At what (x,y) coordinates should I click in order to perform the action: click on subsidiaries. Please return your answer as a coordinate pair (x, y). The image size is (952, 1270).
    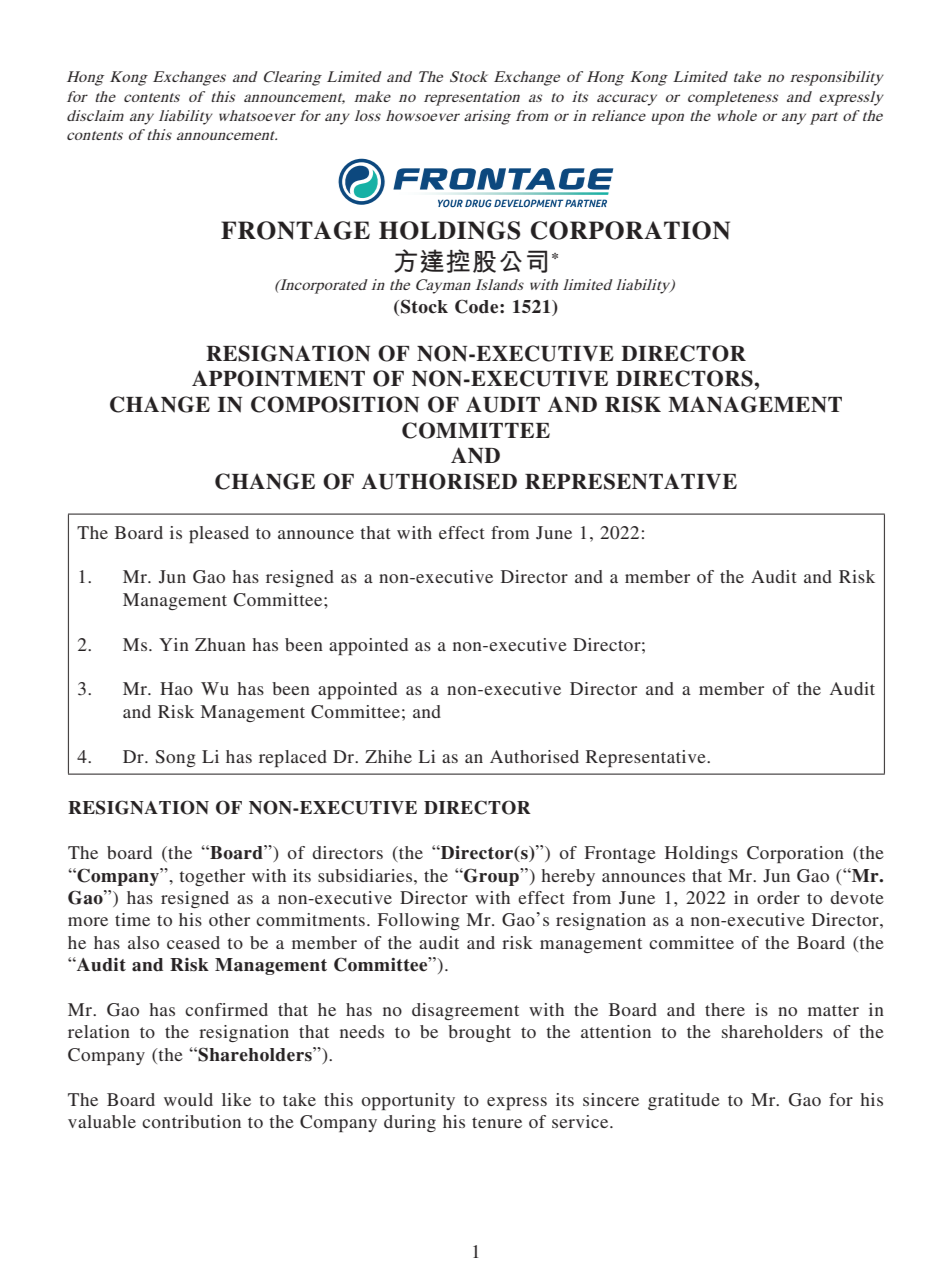
    Looking at the image, I should click on (366, 875).
